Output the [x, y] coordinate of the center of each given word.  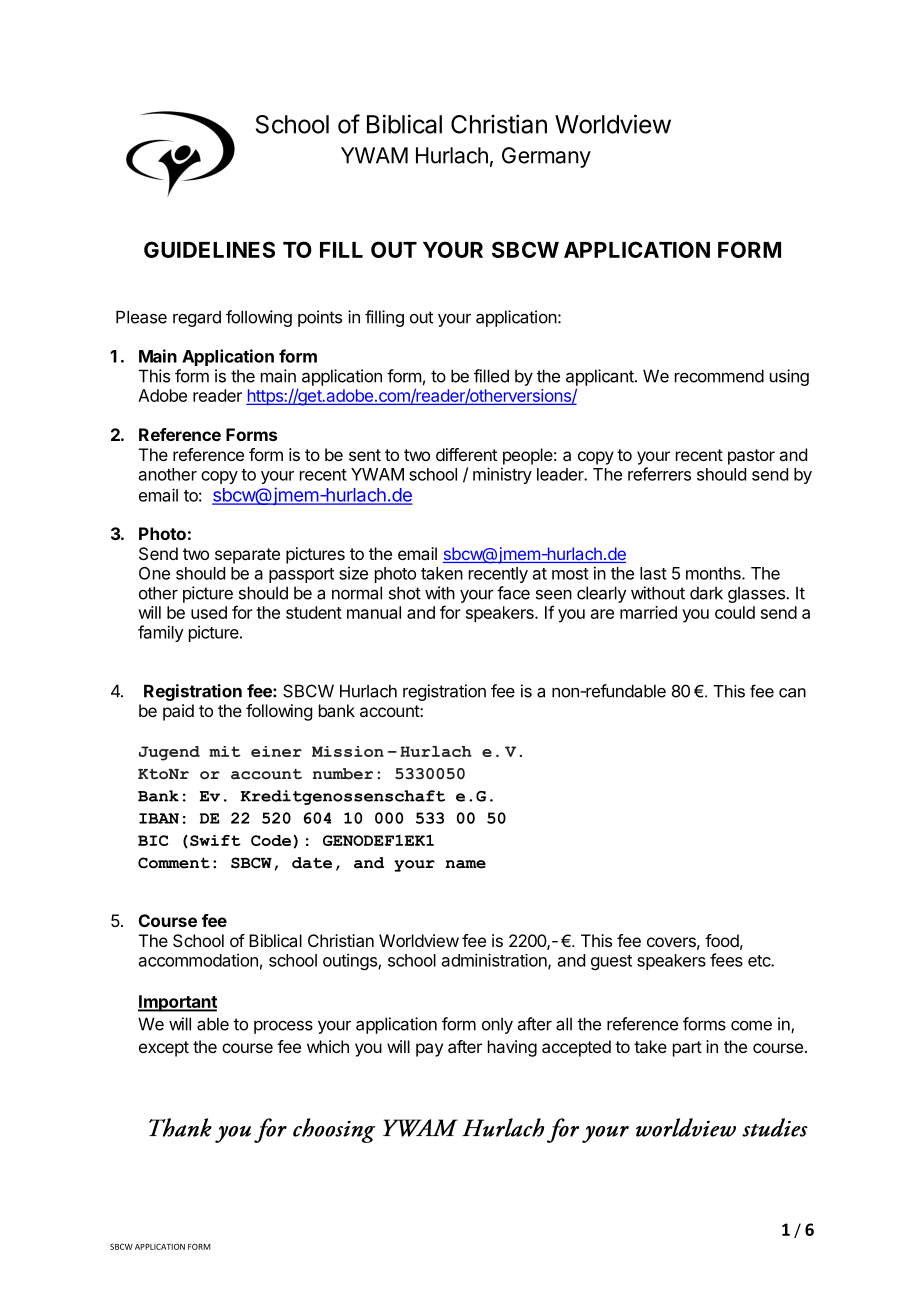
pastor [751, 457]
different [466, 454]
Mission [348, 751]
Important [177, 1003]
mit [225, 751]
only [497, 1025]
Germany [546, 157]
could [735, 612]
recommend [719, 376]
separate [247, 556]
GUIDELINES [209, 249]
